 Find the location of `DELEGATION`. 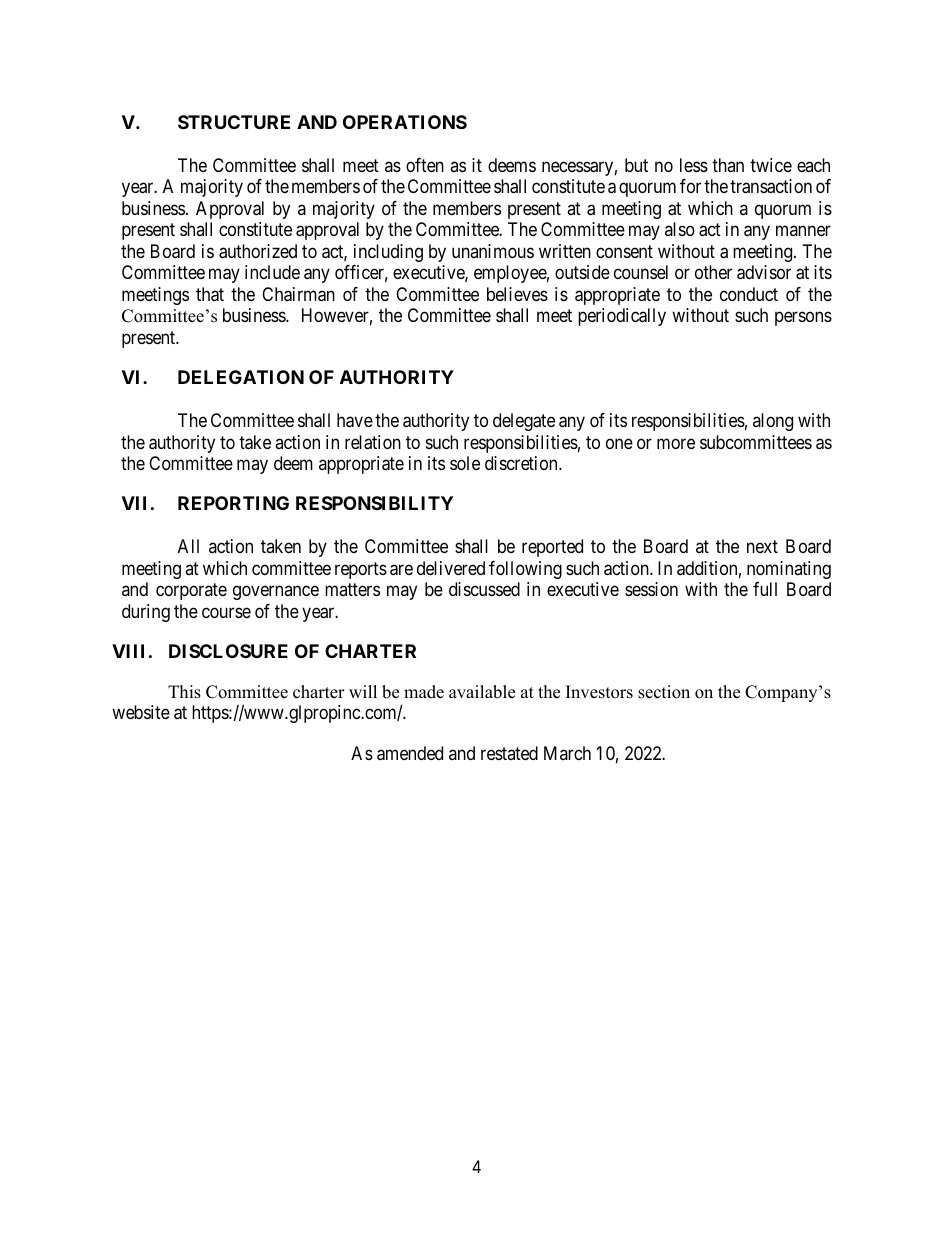

DELEGATION is located at coordinates (241, 377).
